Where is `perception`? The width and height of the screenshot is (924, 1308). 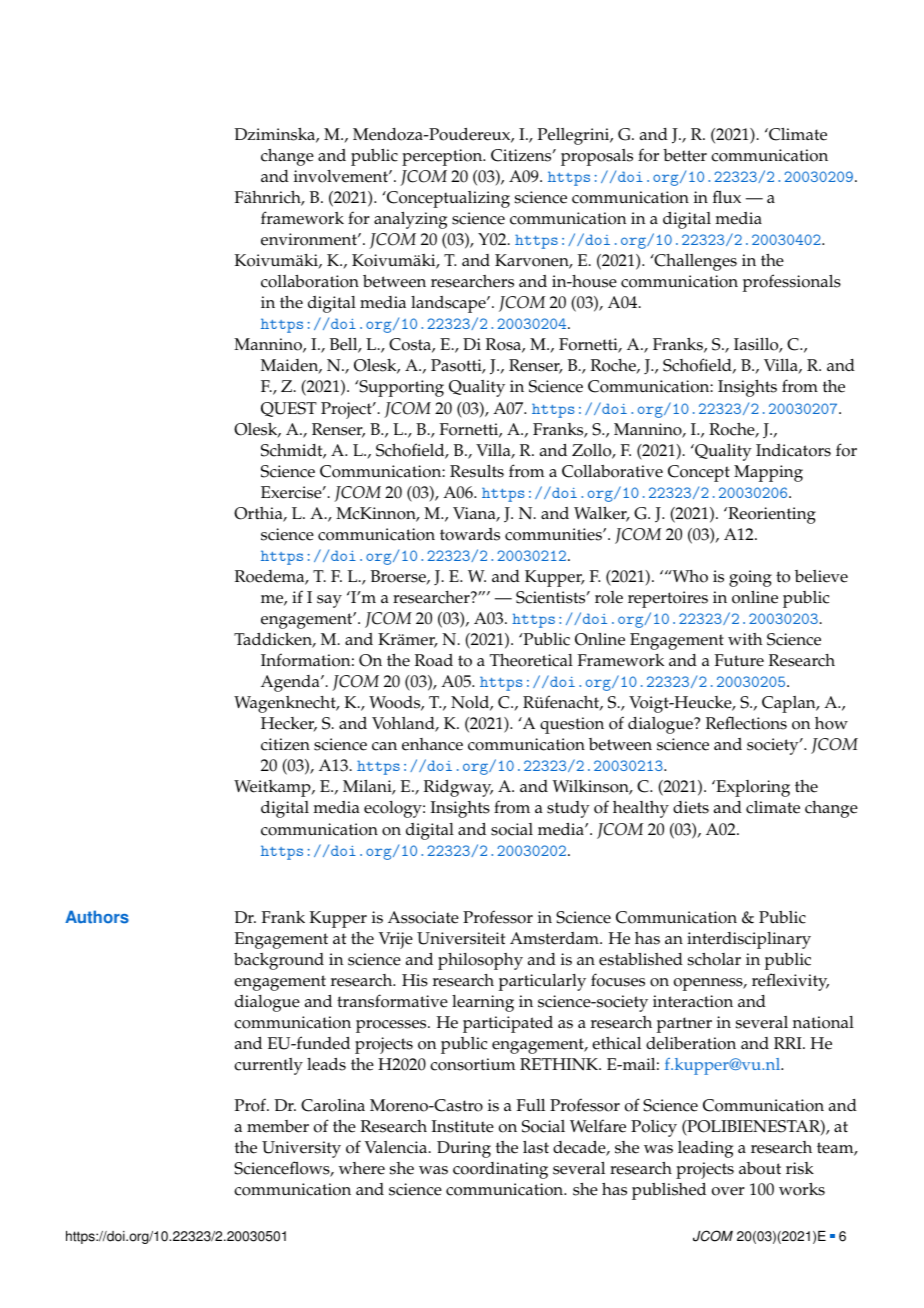
perception is located at coordinates (443, 157).
